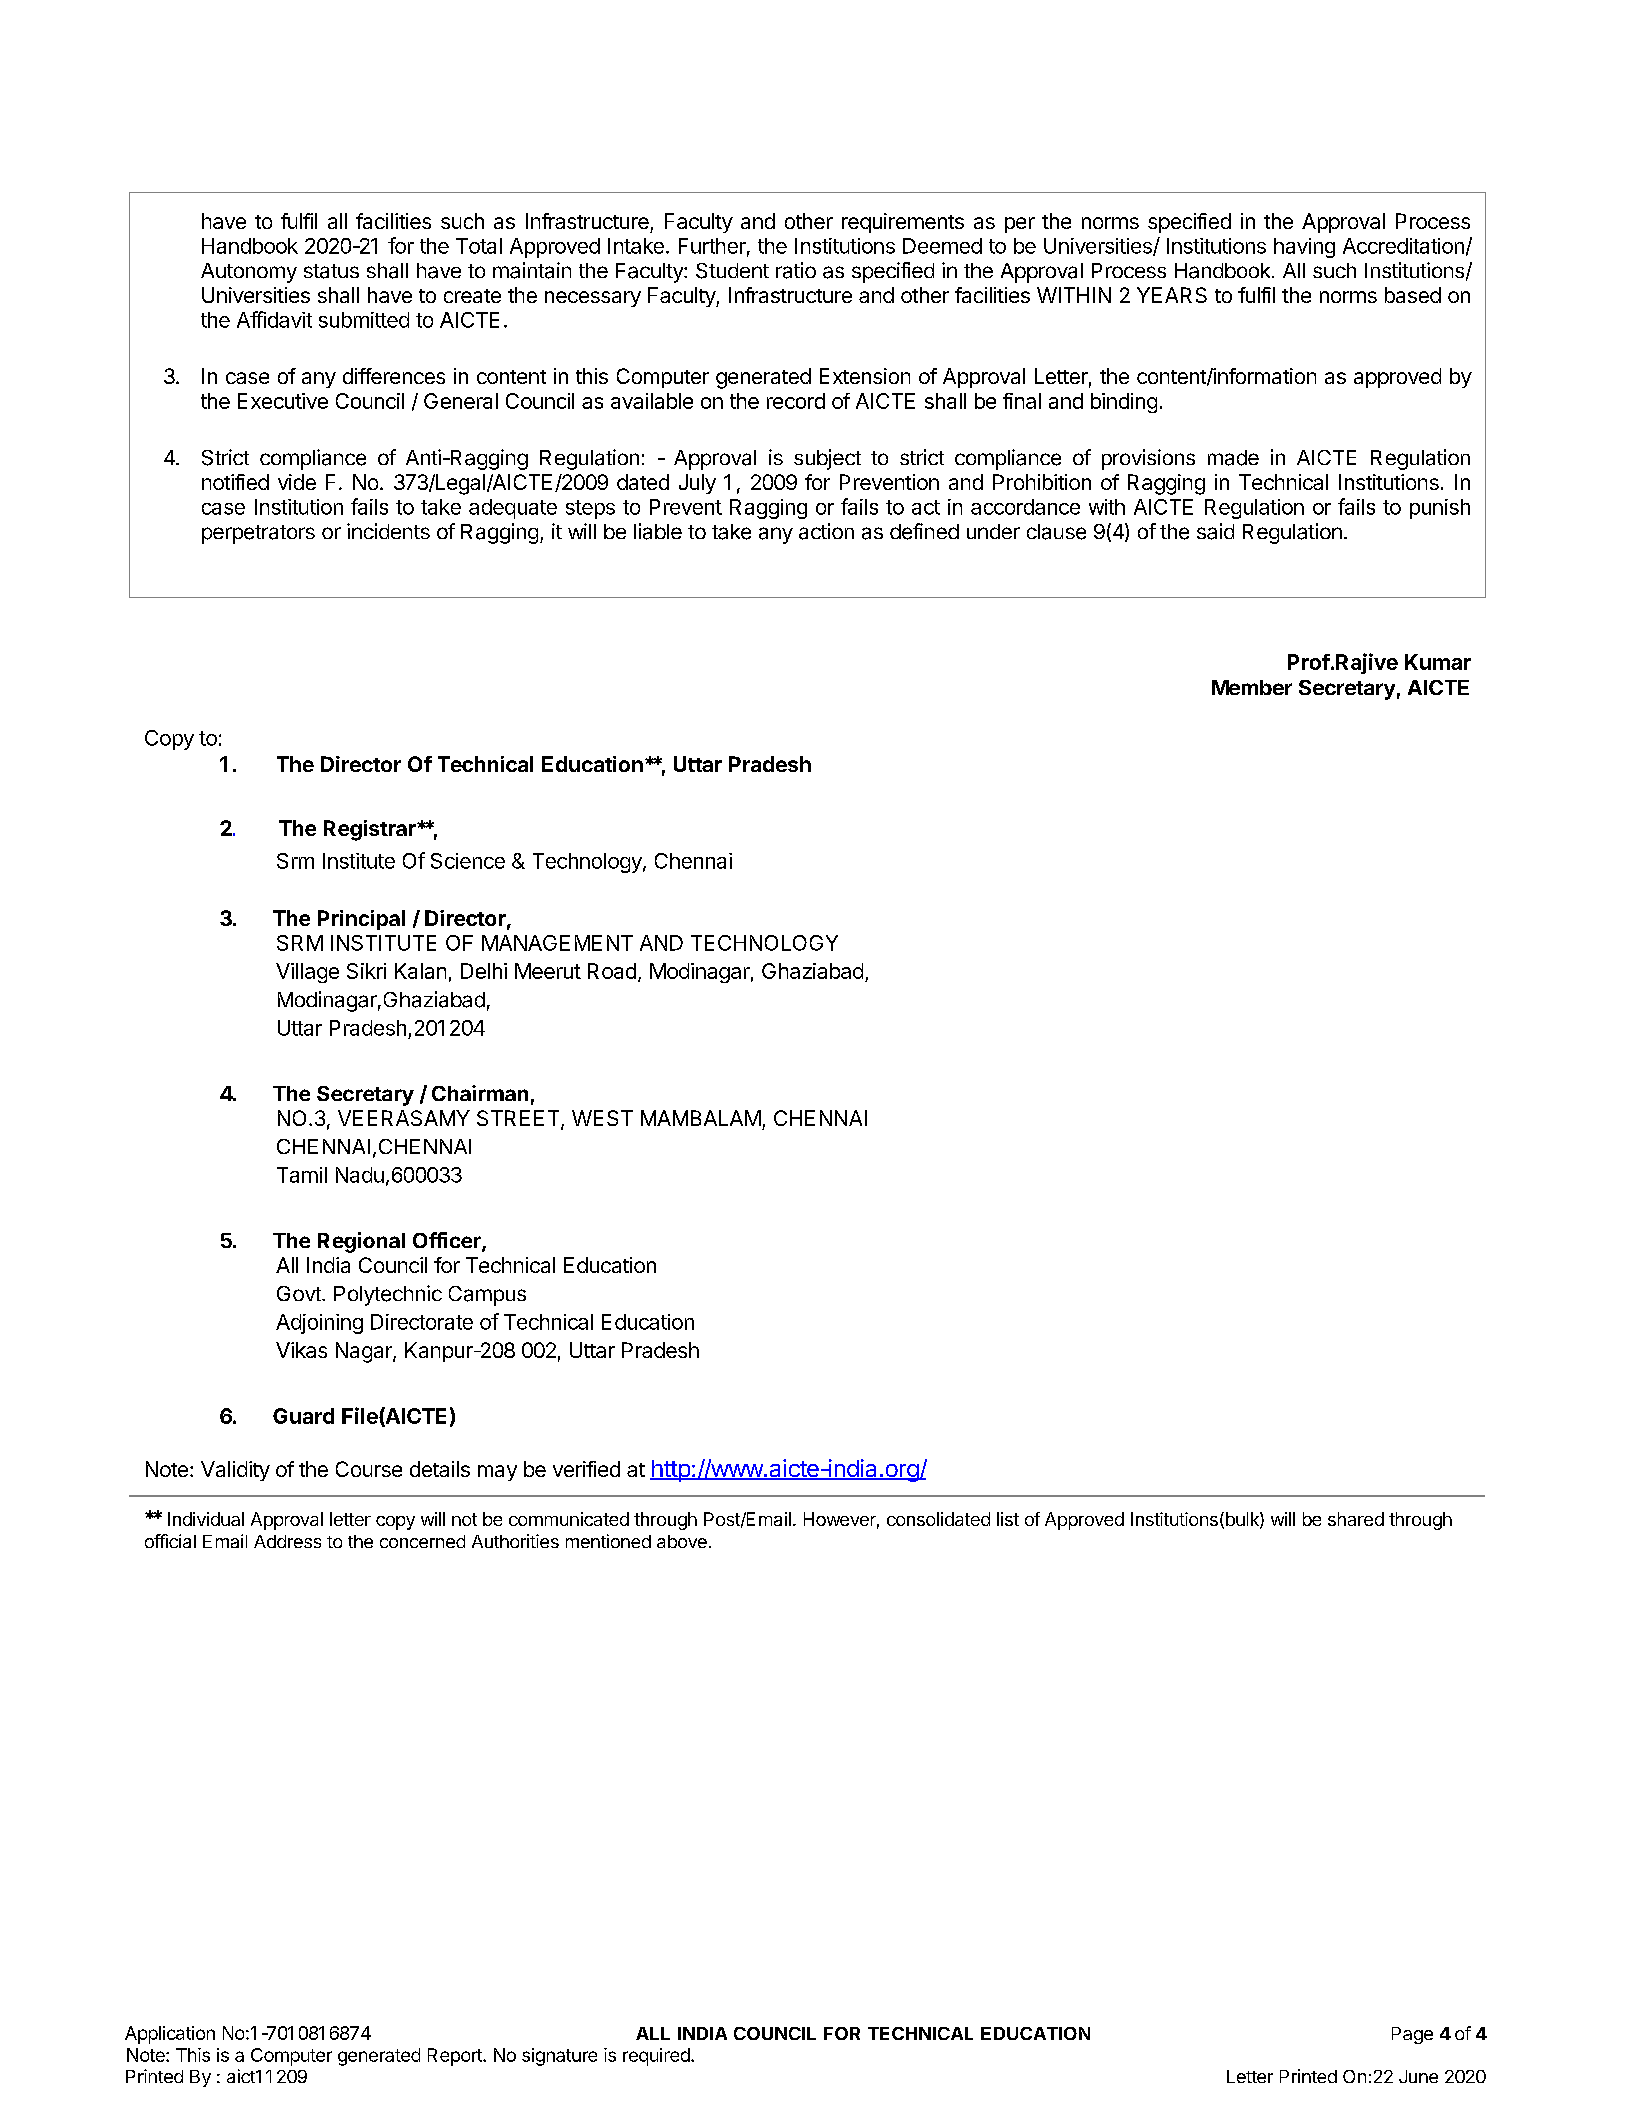 The image size is (1629, 2109). Describe the element at coordinates (826, 531) in the document. I see `action` at that location.
